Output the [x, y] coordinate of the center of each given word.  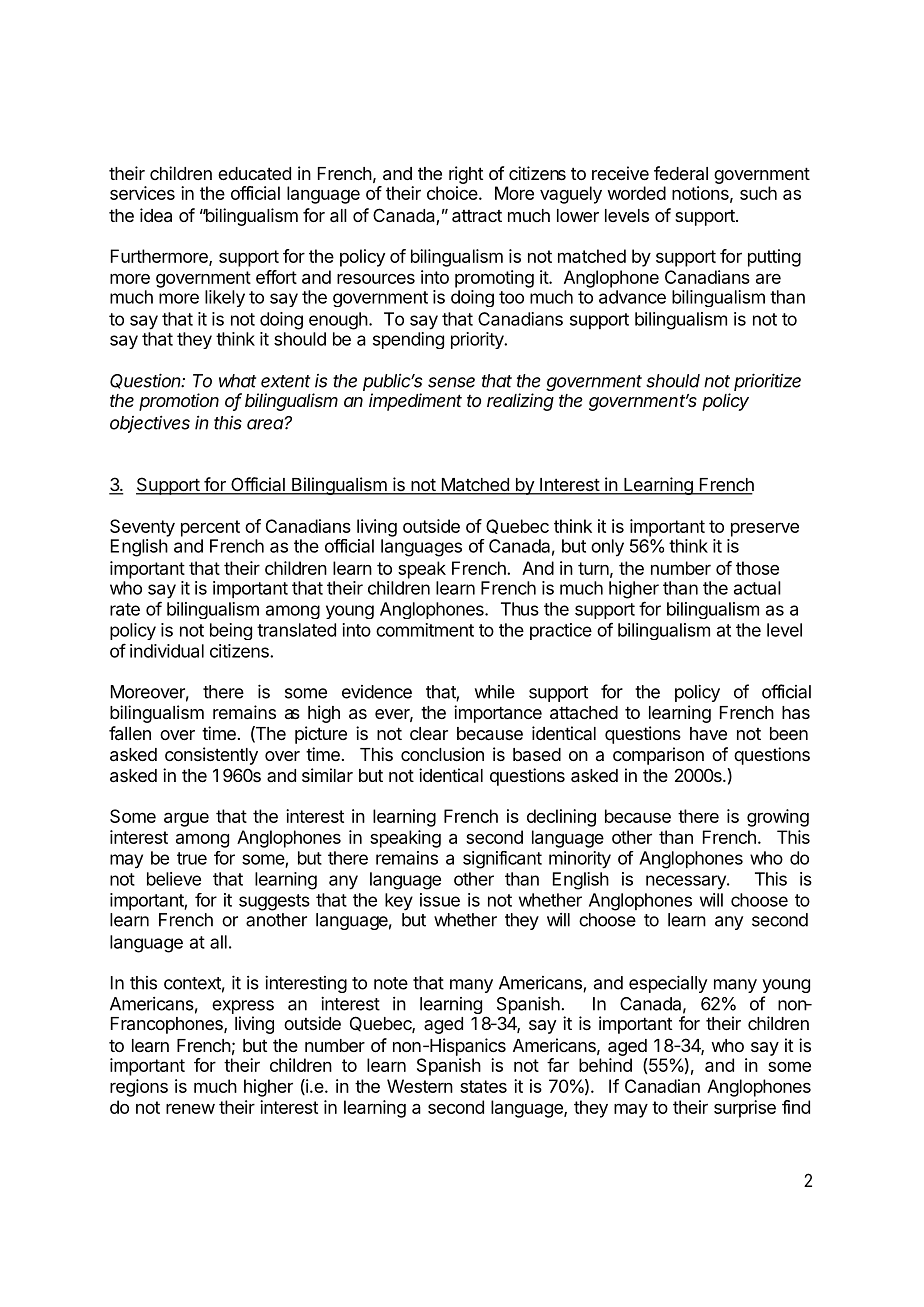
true [192, 858]
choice [452, 193]
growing [778, 818]
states [483, 1086]
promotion [179, 402]
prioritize [767, 382]
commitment [425, 630]
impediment [415, 402]
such [758, 193]
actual [757, 588]
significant [502, 860]
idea [156, 215]
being [231, 631]
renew [190, 1109]
